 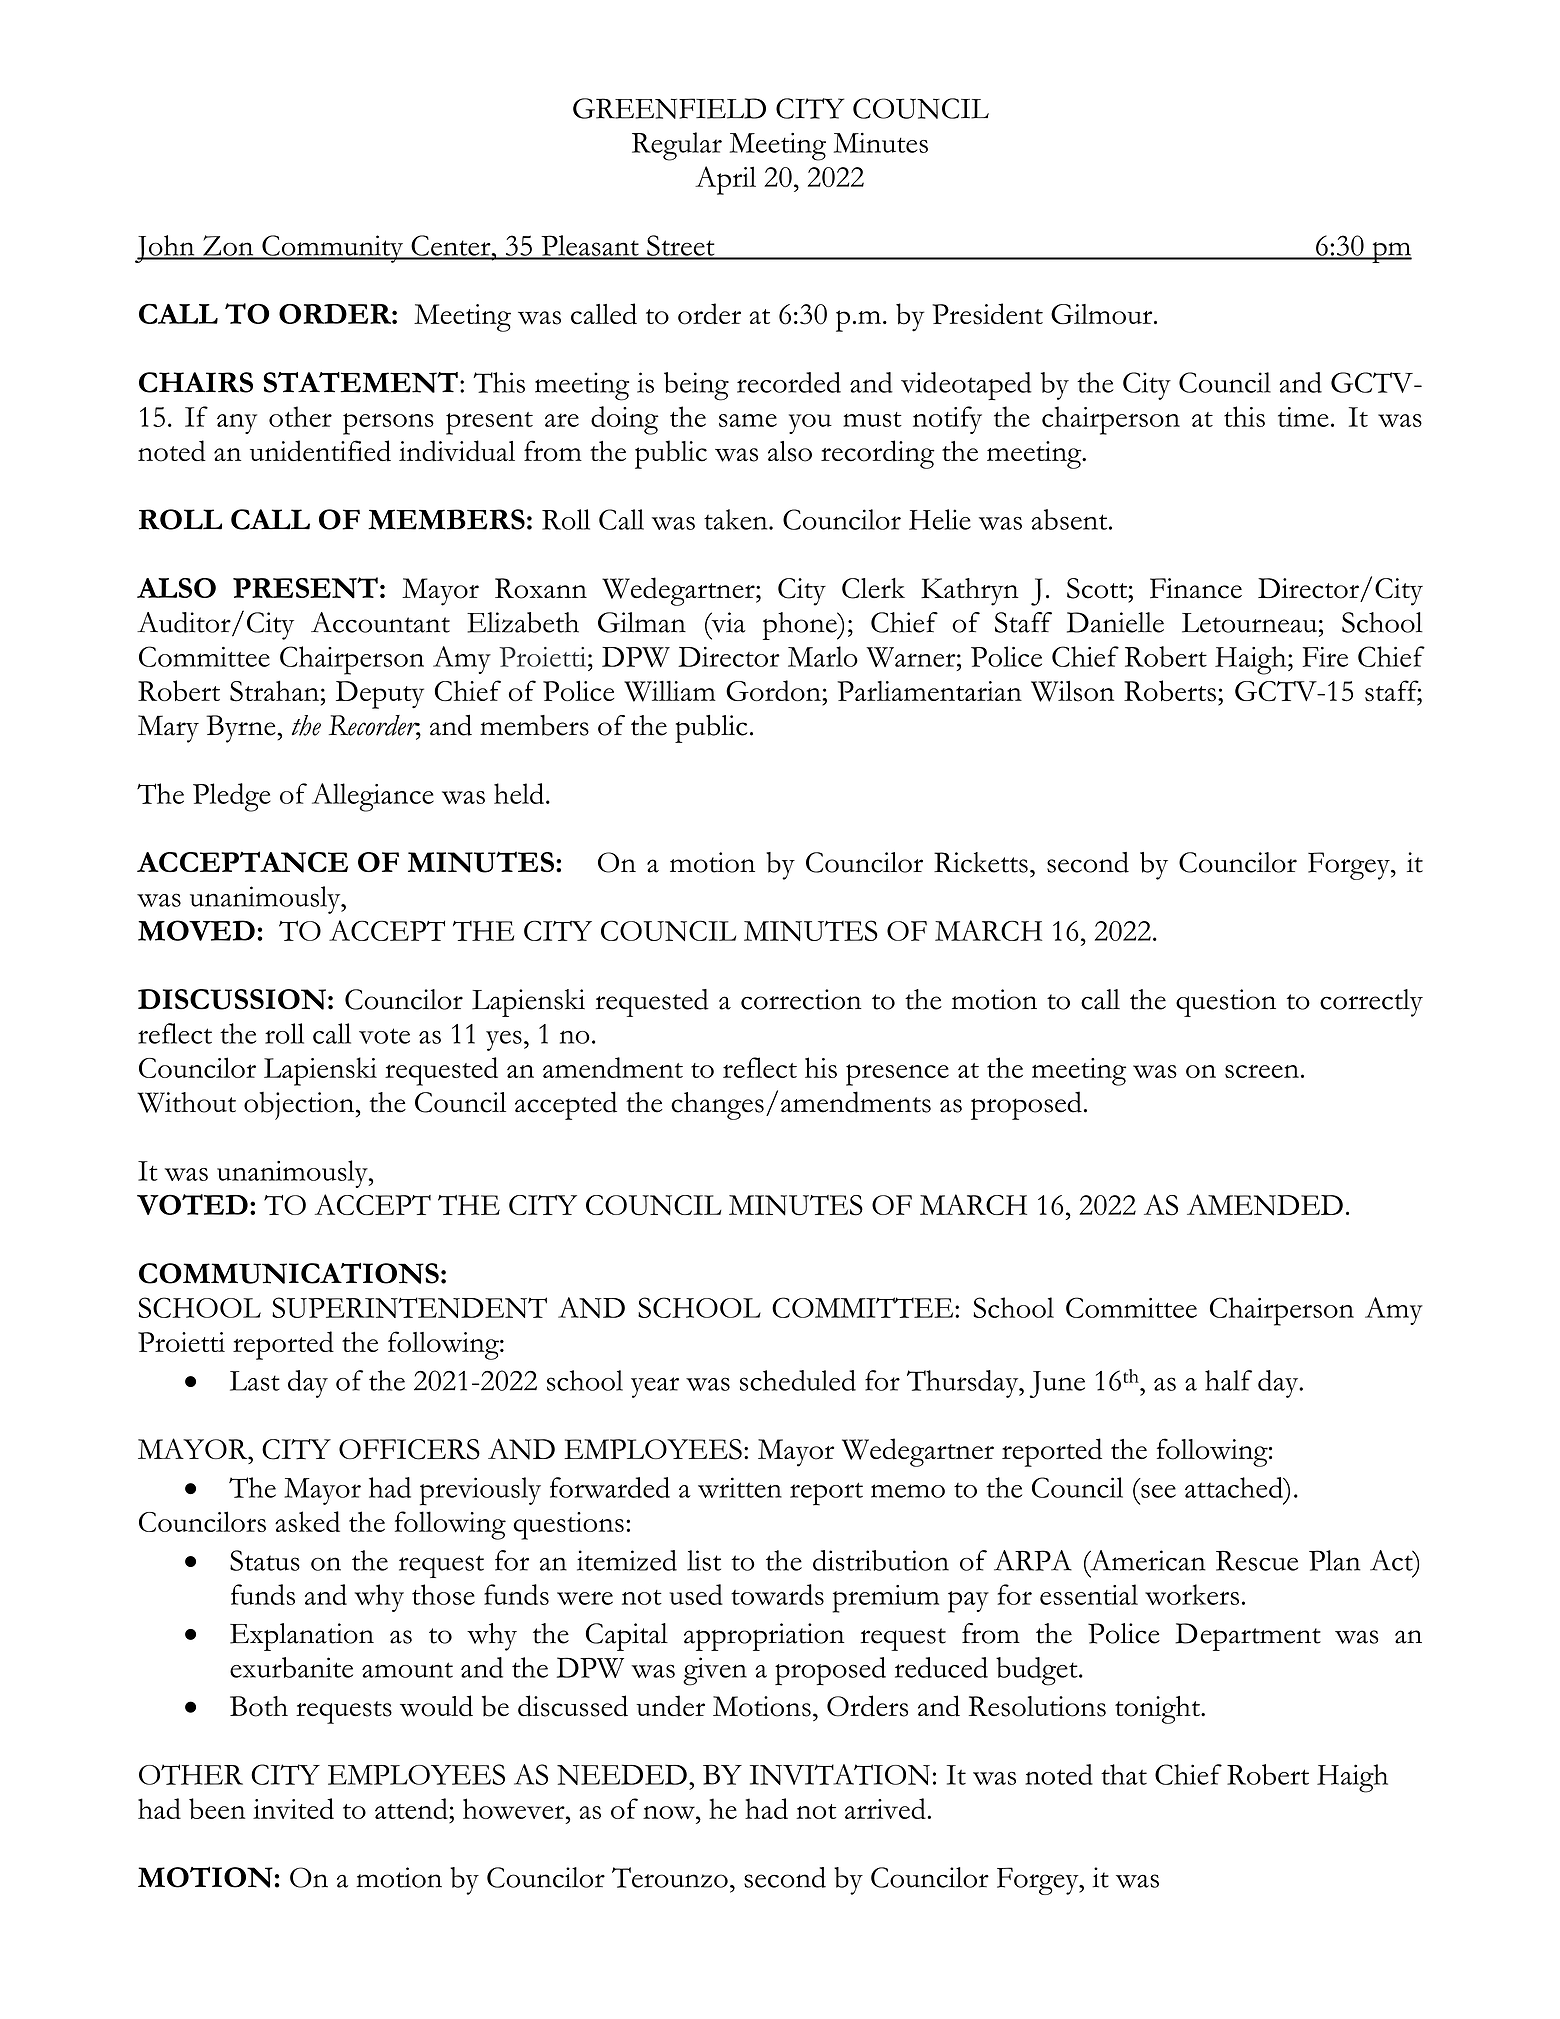 What do you see at coordinates (798, 1380) in the image?
I see `scheduled` at bounding box center [798, 1380].
